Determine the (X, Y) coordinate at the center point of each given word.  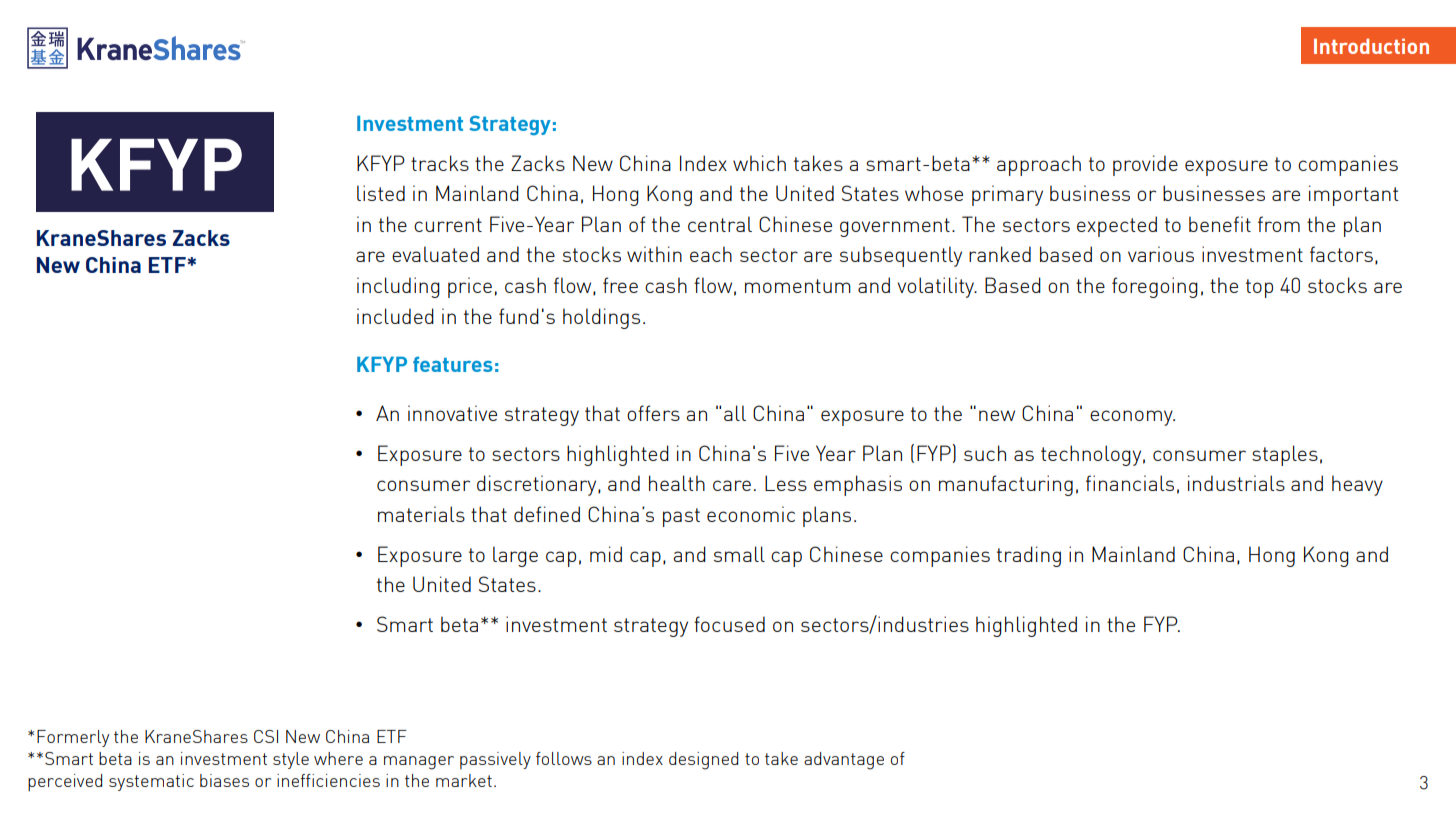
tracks (440, 163)
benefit (1220, 224)
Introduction (1371, 46)
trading (1029, 556)
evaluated (435, 254)
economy (1132, 418)
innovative (452, 413)
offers (653, 413)
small (739, 554)
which (759, 163)
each (711, 254)
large (515, 556)
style (291, 760)
